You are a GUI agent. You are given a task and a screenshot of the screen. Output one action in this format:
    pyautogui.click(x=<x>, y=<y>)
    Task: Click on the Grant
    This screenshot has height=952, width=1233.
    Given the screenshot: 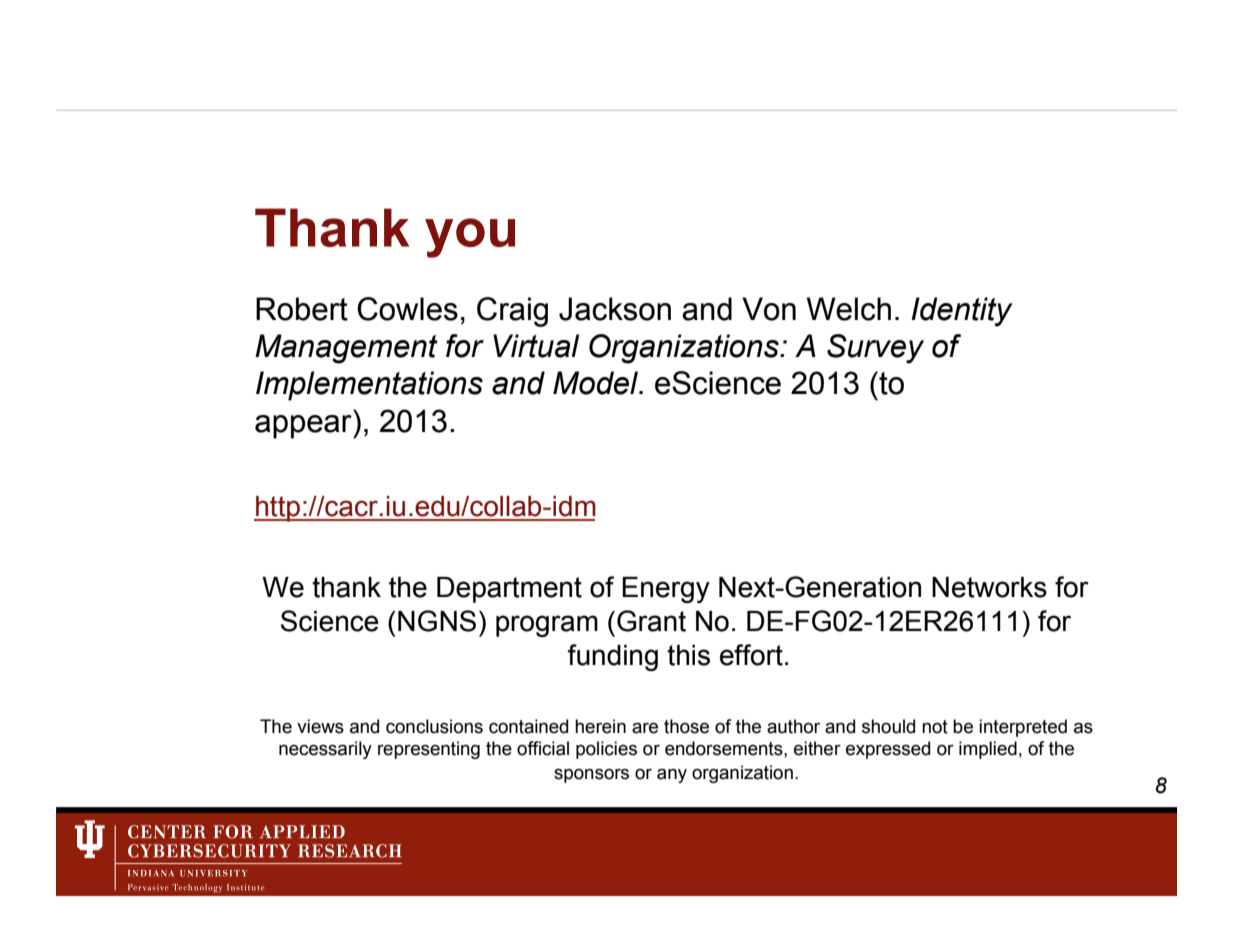 What is the action you would take?
    pyautogui.click(x=651, y=621)
